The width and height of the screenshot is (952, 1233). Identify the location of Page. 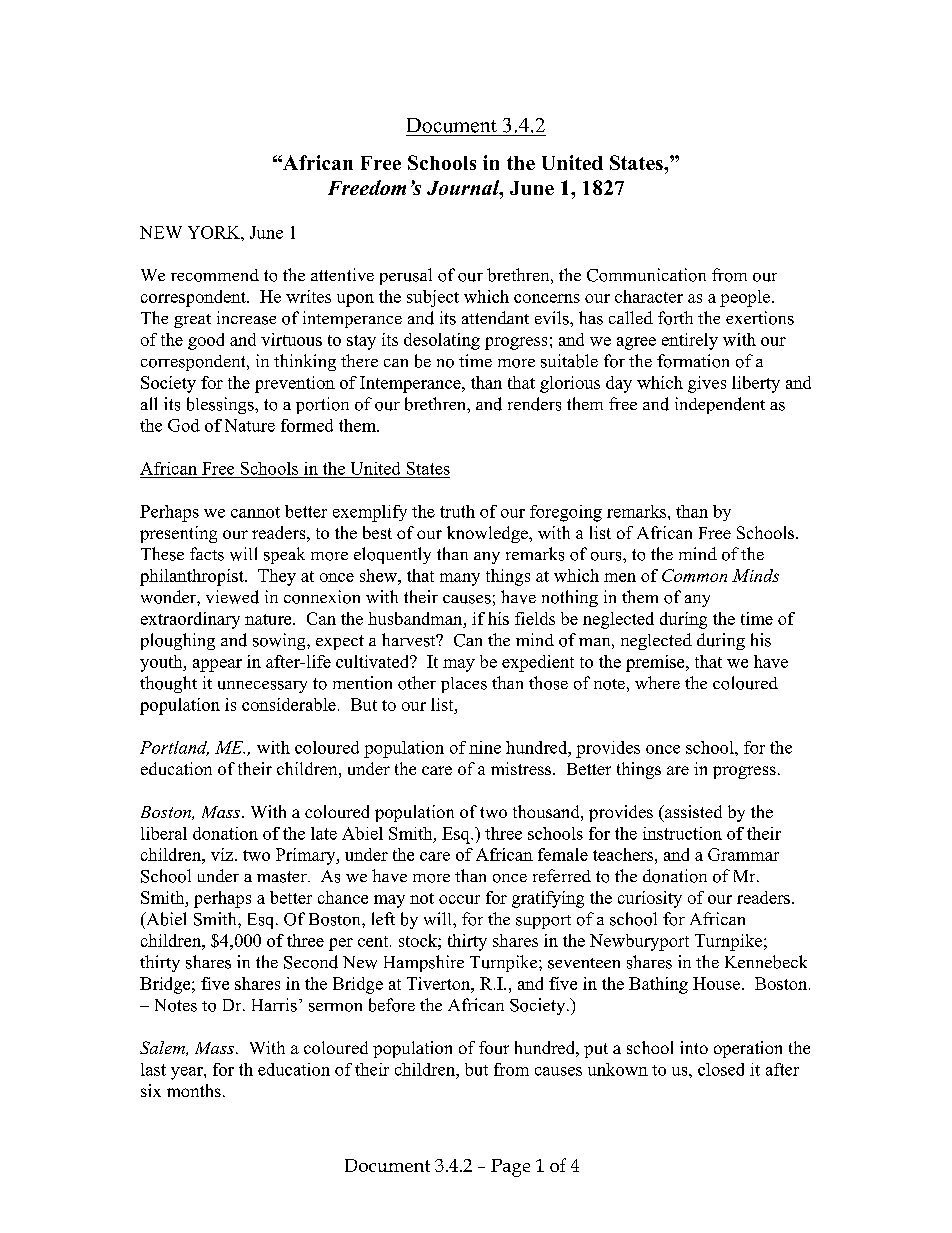
(510, 1168).
